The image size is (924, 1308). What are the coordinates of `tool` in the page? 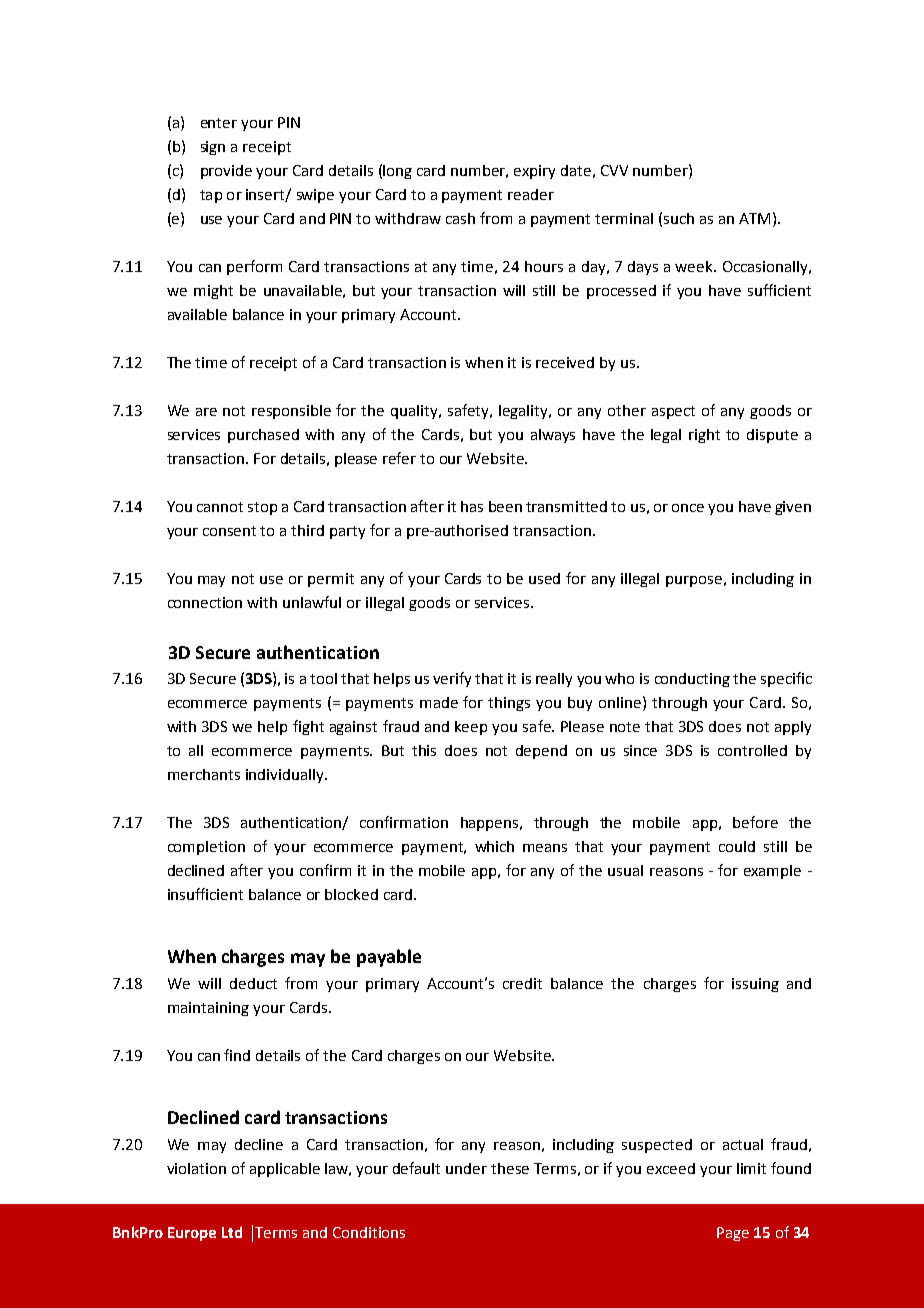 It's located at (323, 678).
